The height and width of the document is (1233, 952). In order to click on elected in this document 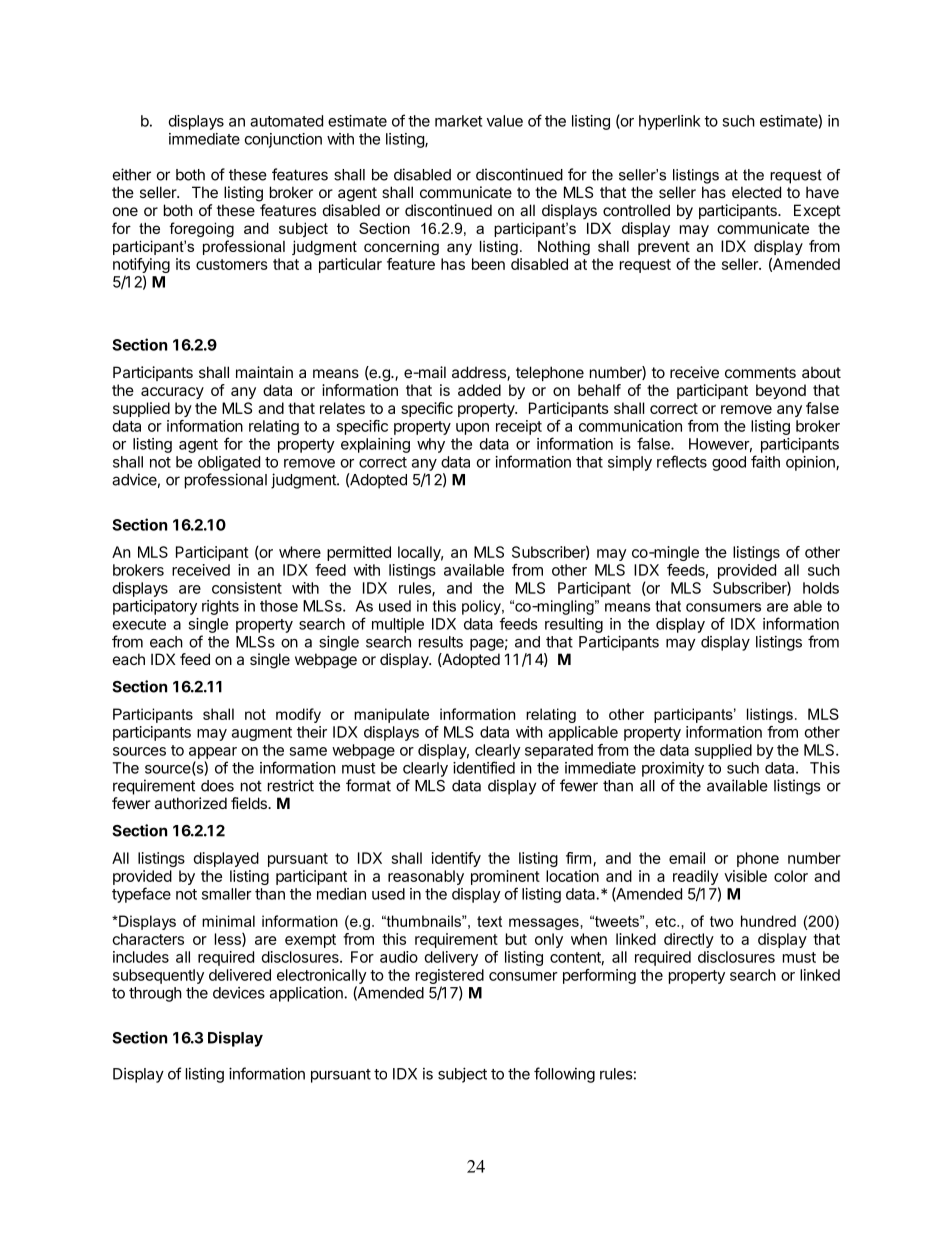, I will do `click(756, 192)`.
